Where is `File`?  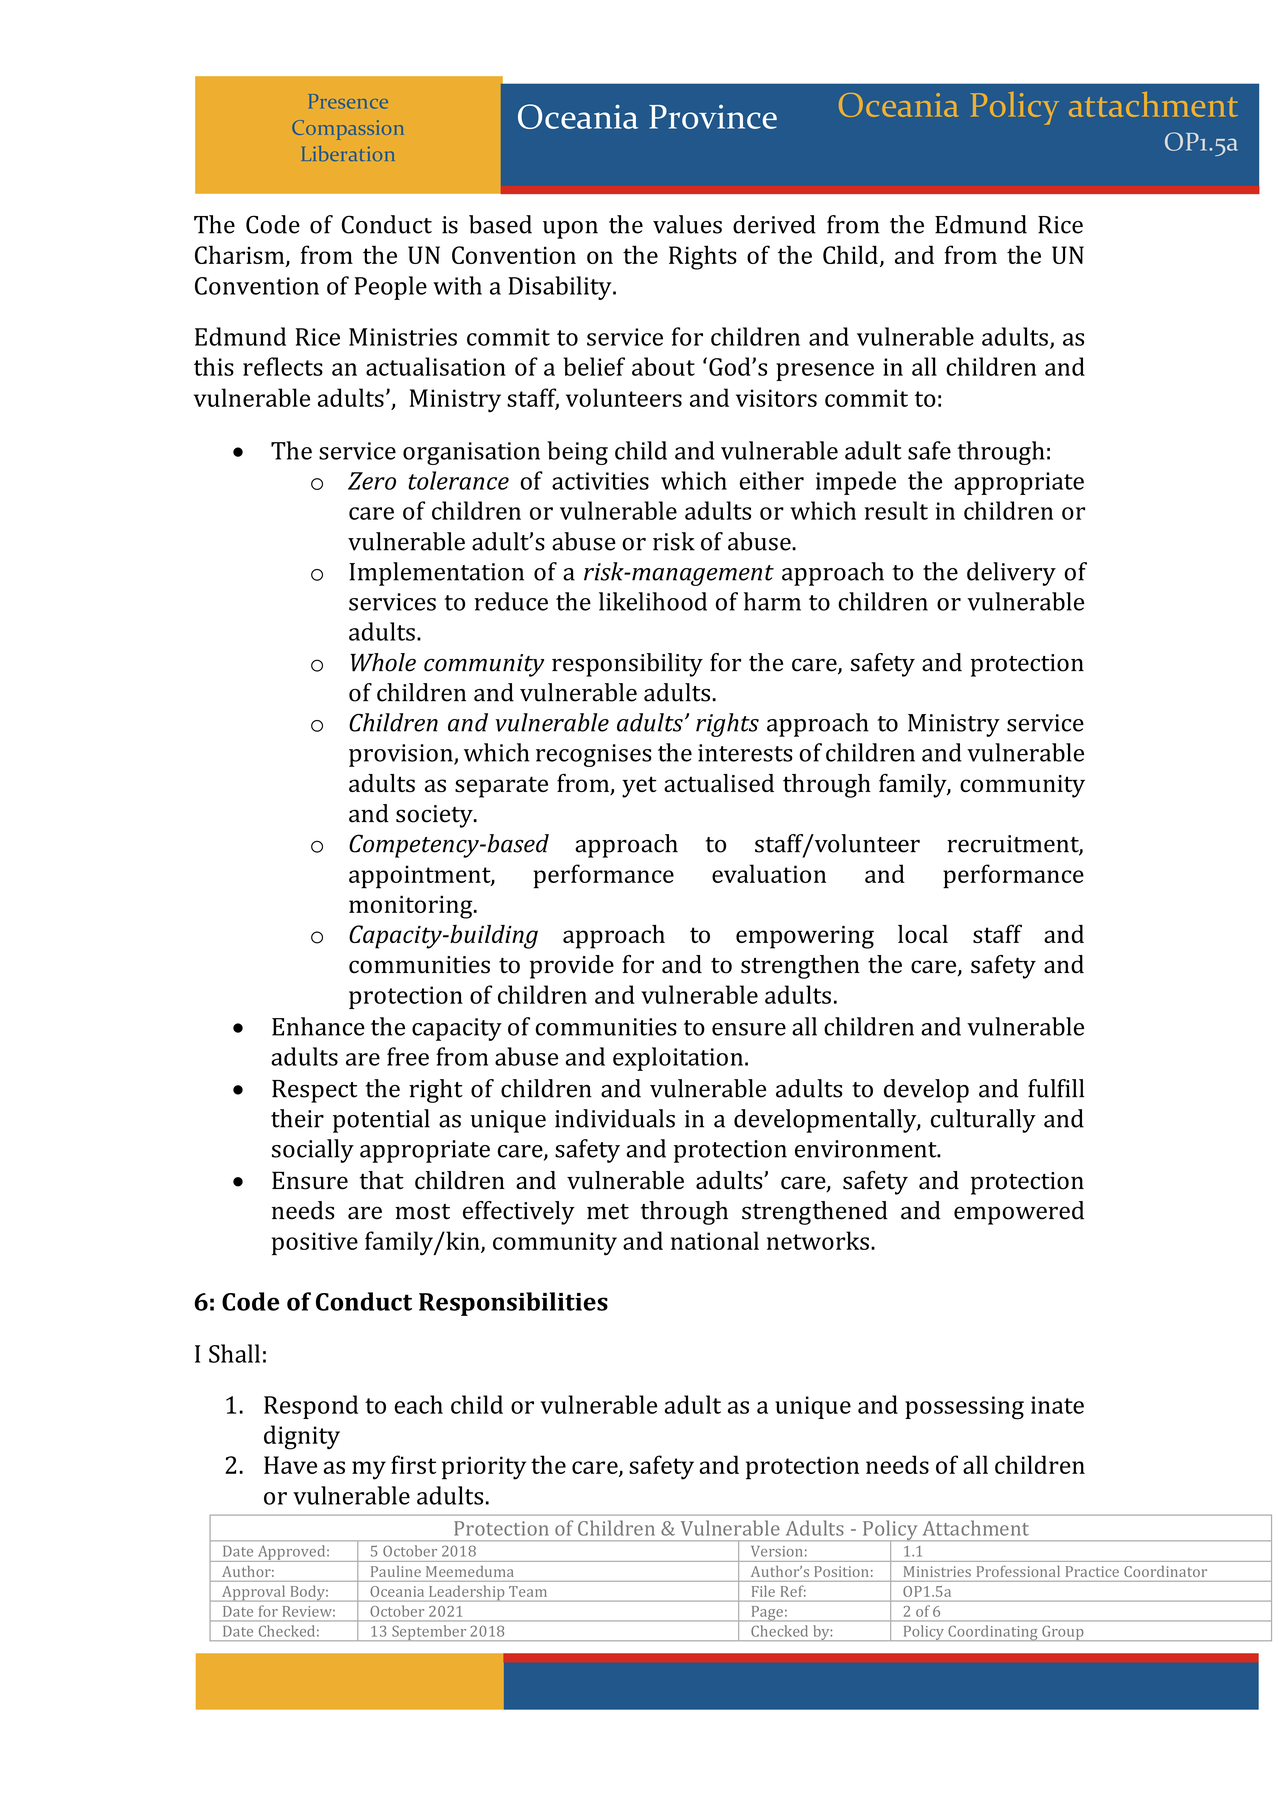
File is located at coordinates (763, 1591).
